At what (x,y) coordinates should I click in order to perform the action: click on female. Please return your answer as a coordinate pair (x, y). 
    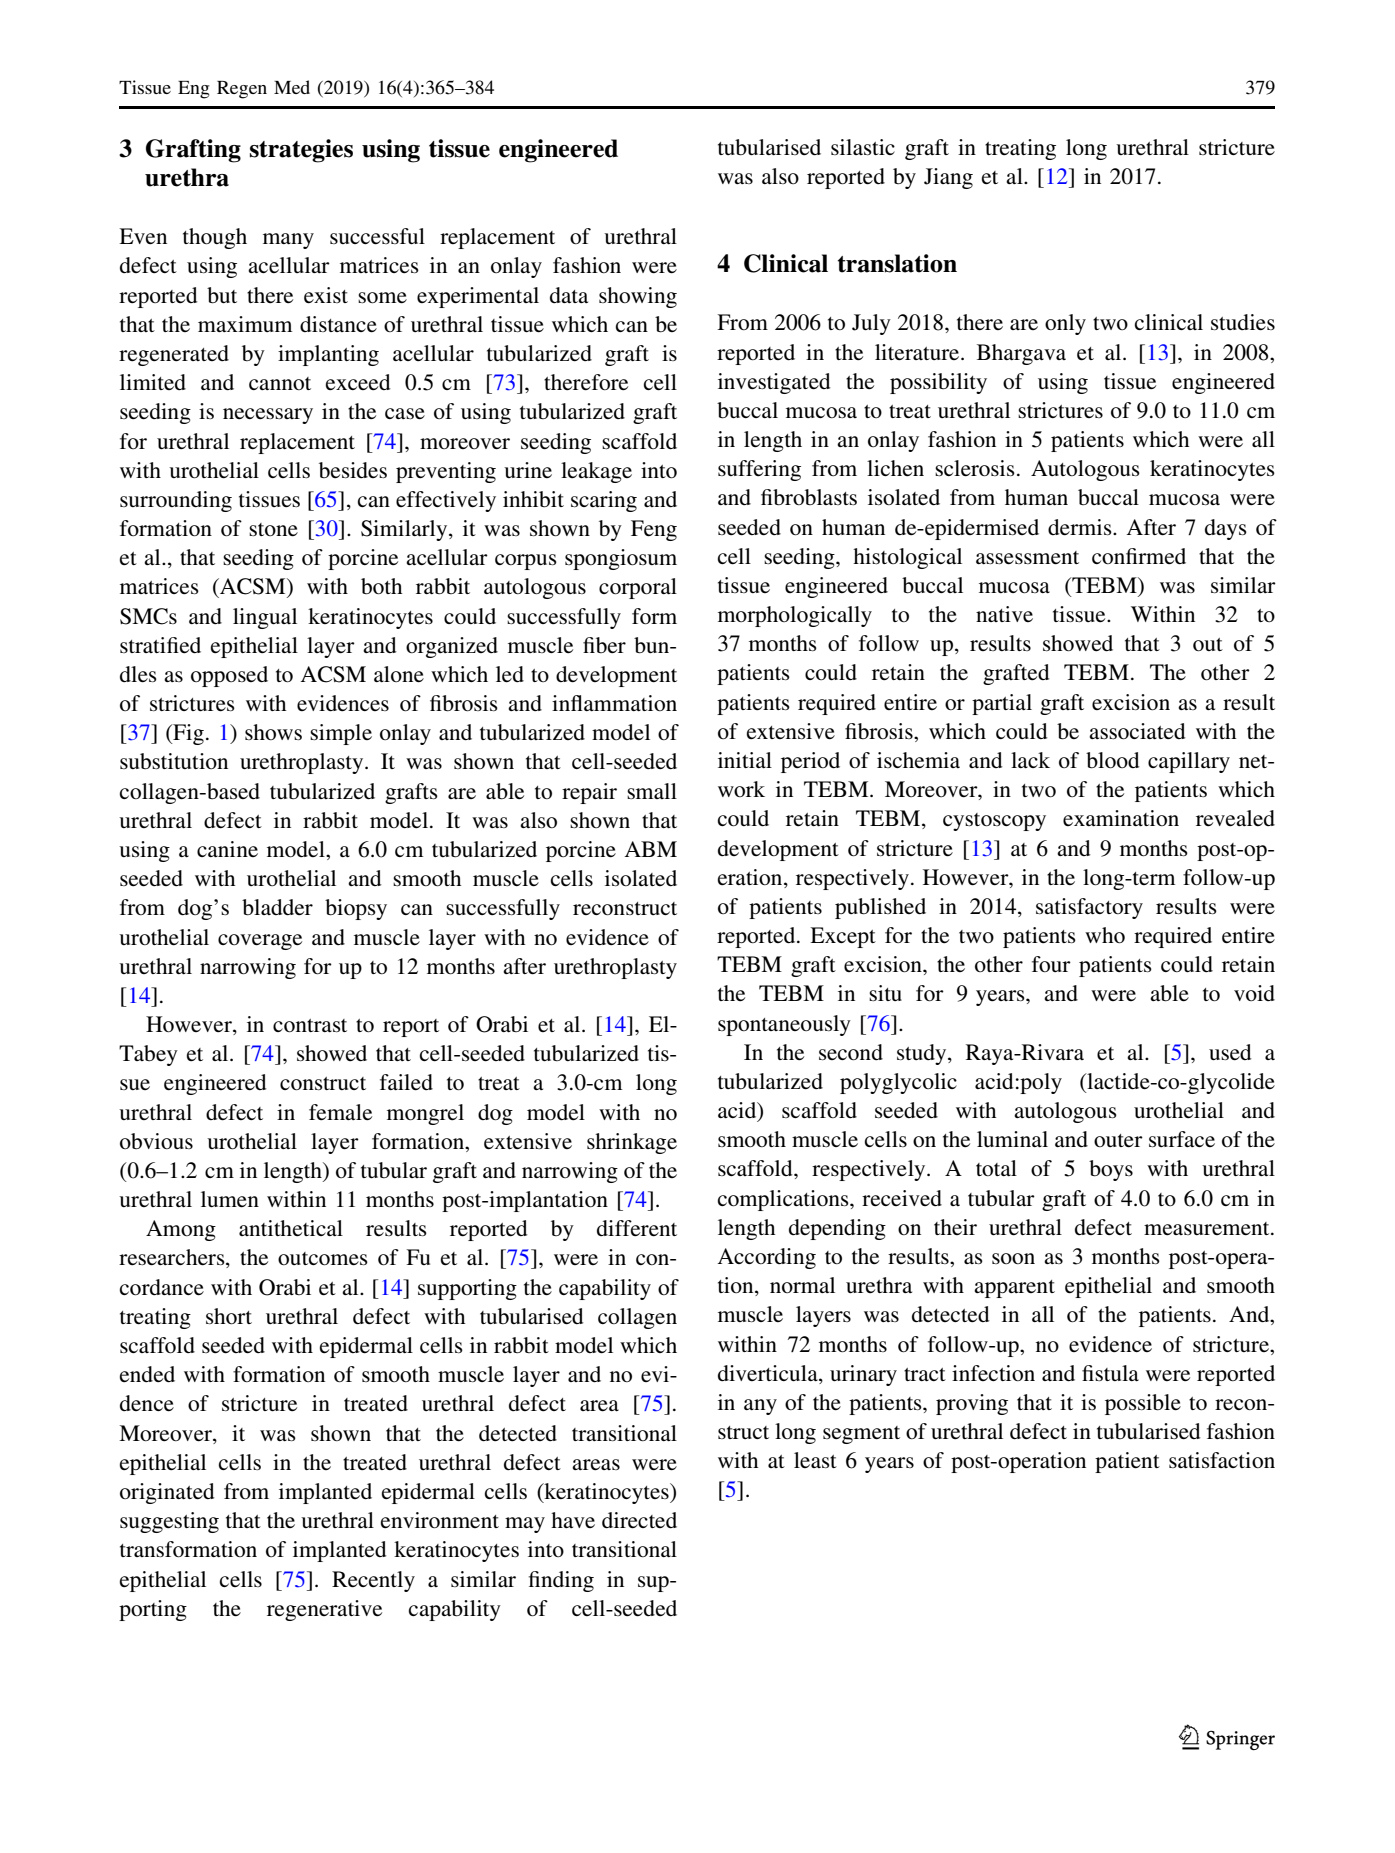
    Looking at the image, I should click on (340, 1112).
